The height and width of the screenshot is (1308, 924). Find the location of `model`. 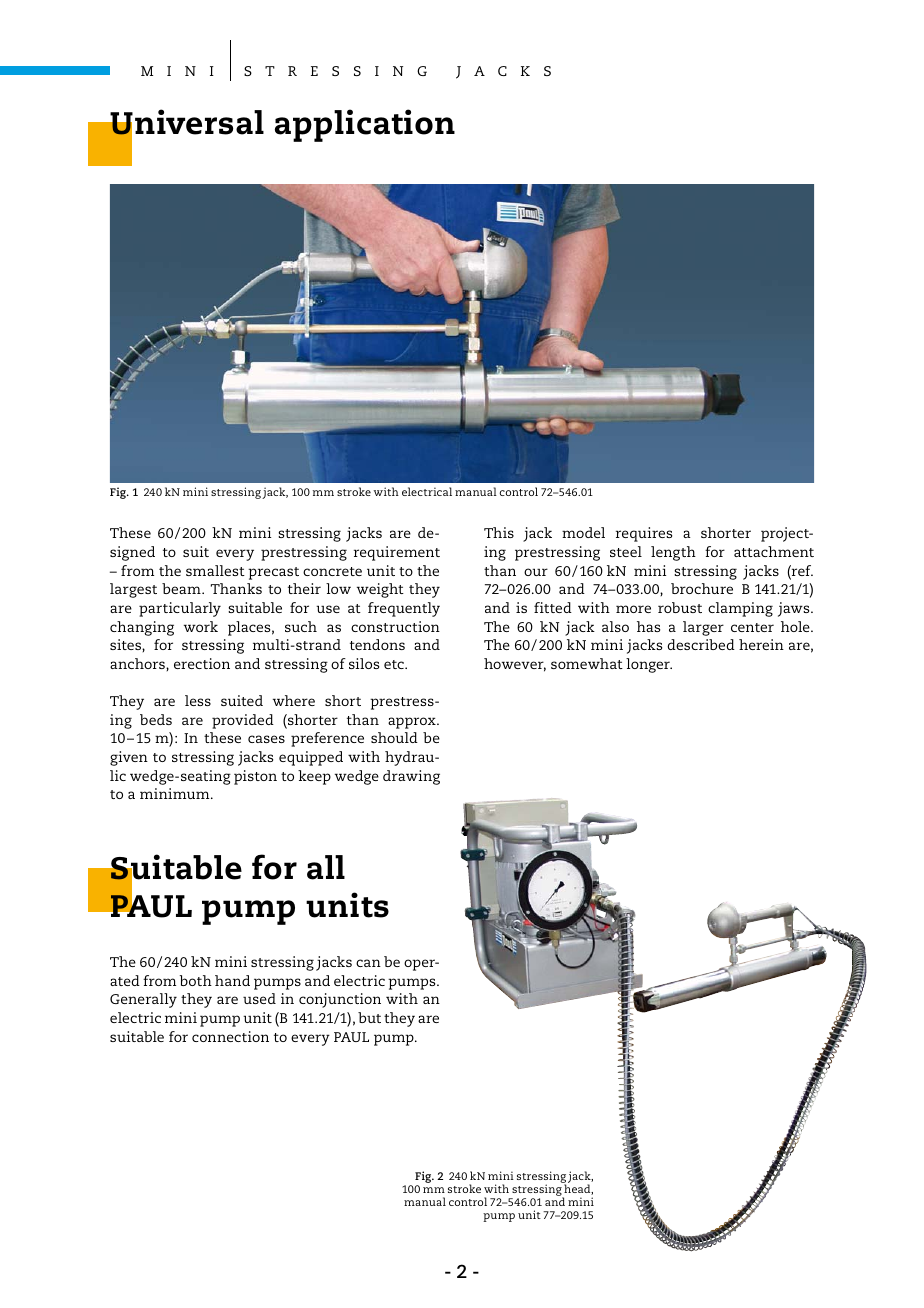

model is located at coordinates (583, 532).
